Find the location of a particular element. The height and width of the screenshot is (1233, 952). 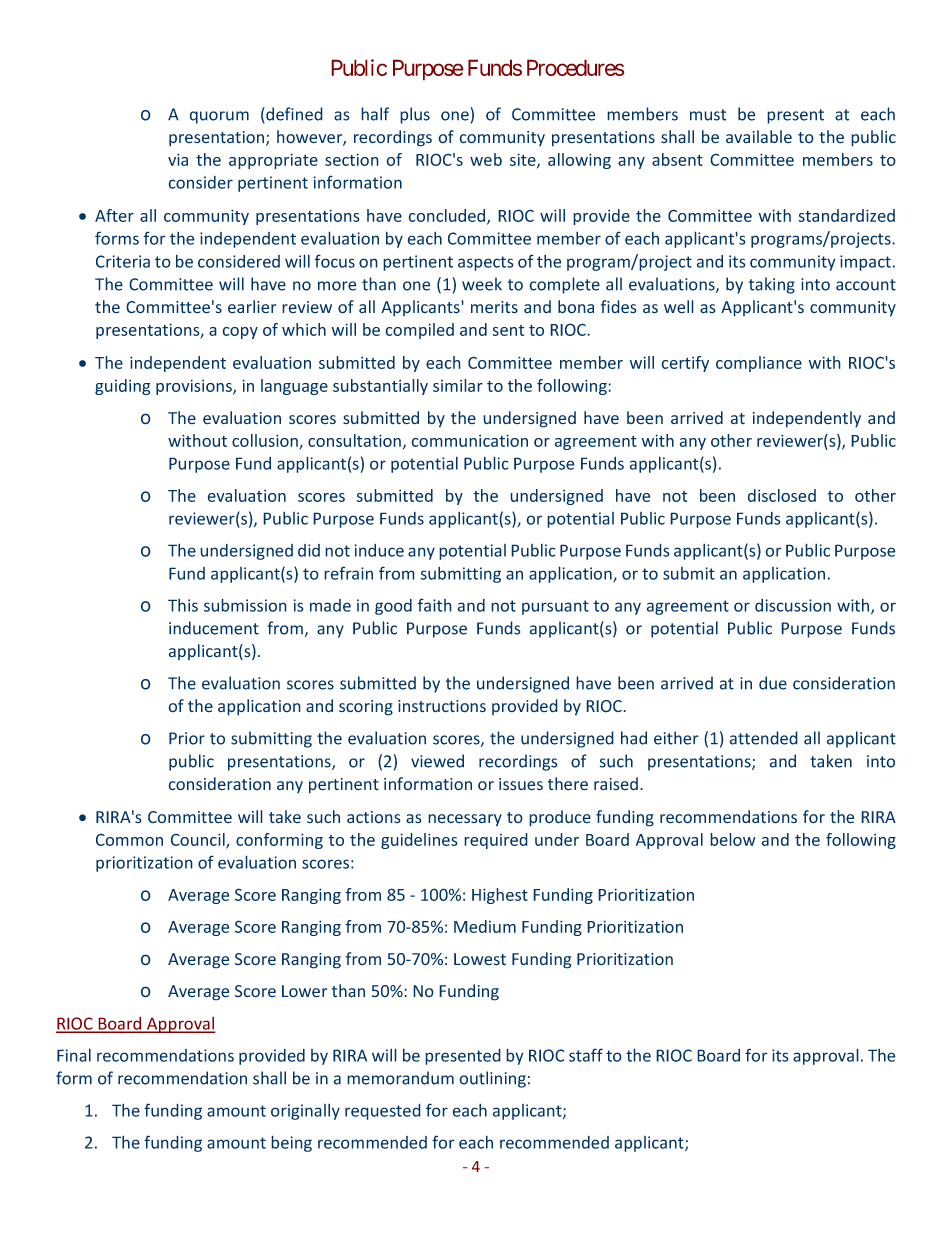

necessary is located at coordinates (465, 820).
